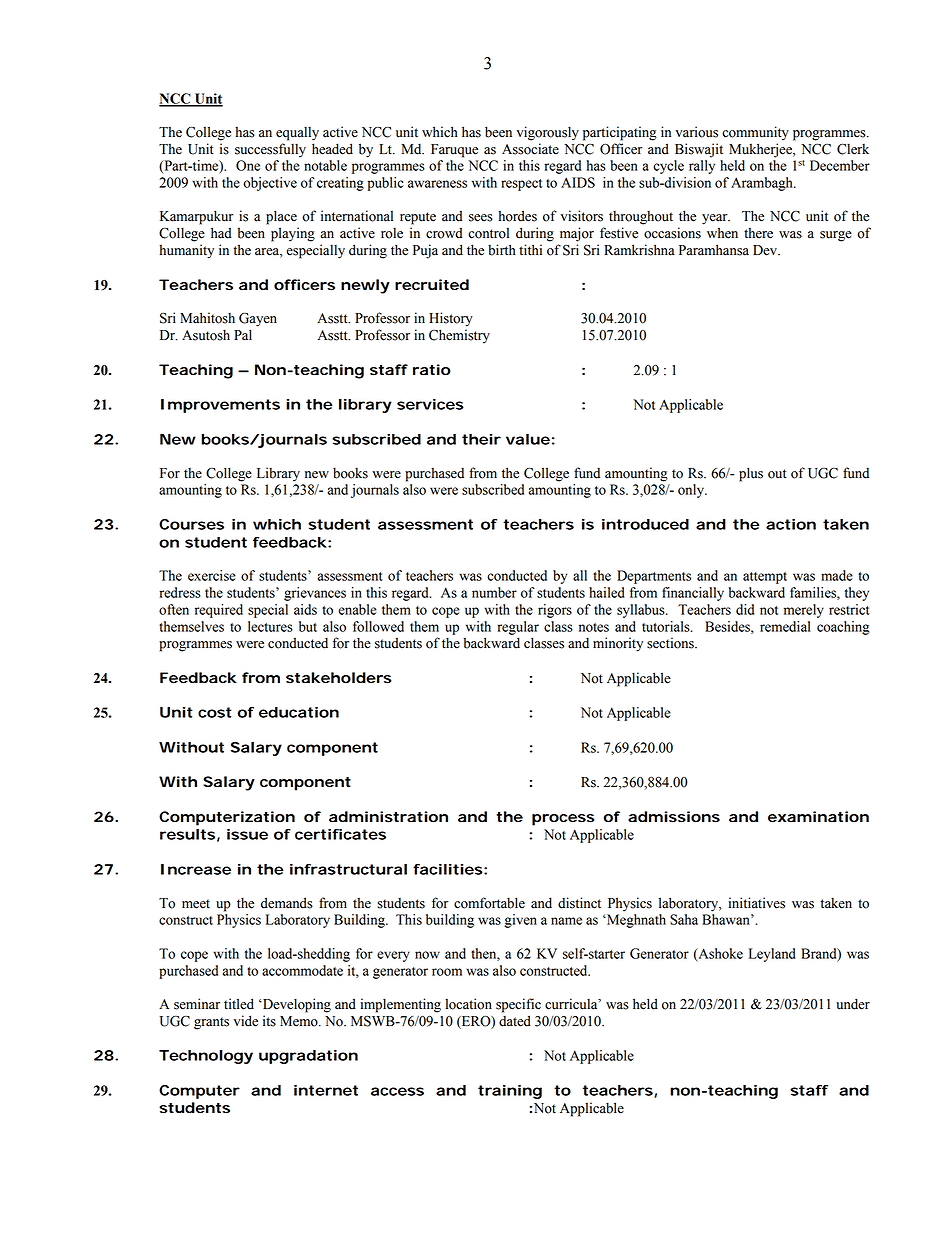 The width and height of the screenshot is (952, 1233). I want to click on Technology, so click(206, 1057).
